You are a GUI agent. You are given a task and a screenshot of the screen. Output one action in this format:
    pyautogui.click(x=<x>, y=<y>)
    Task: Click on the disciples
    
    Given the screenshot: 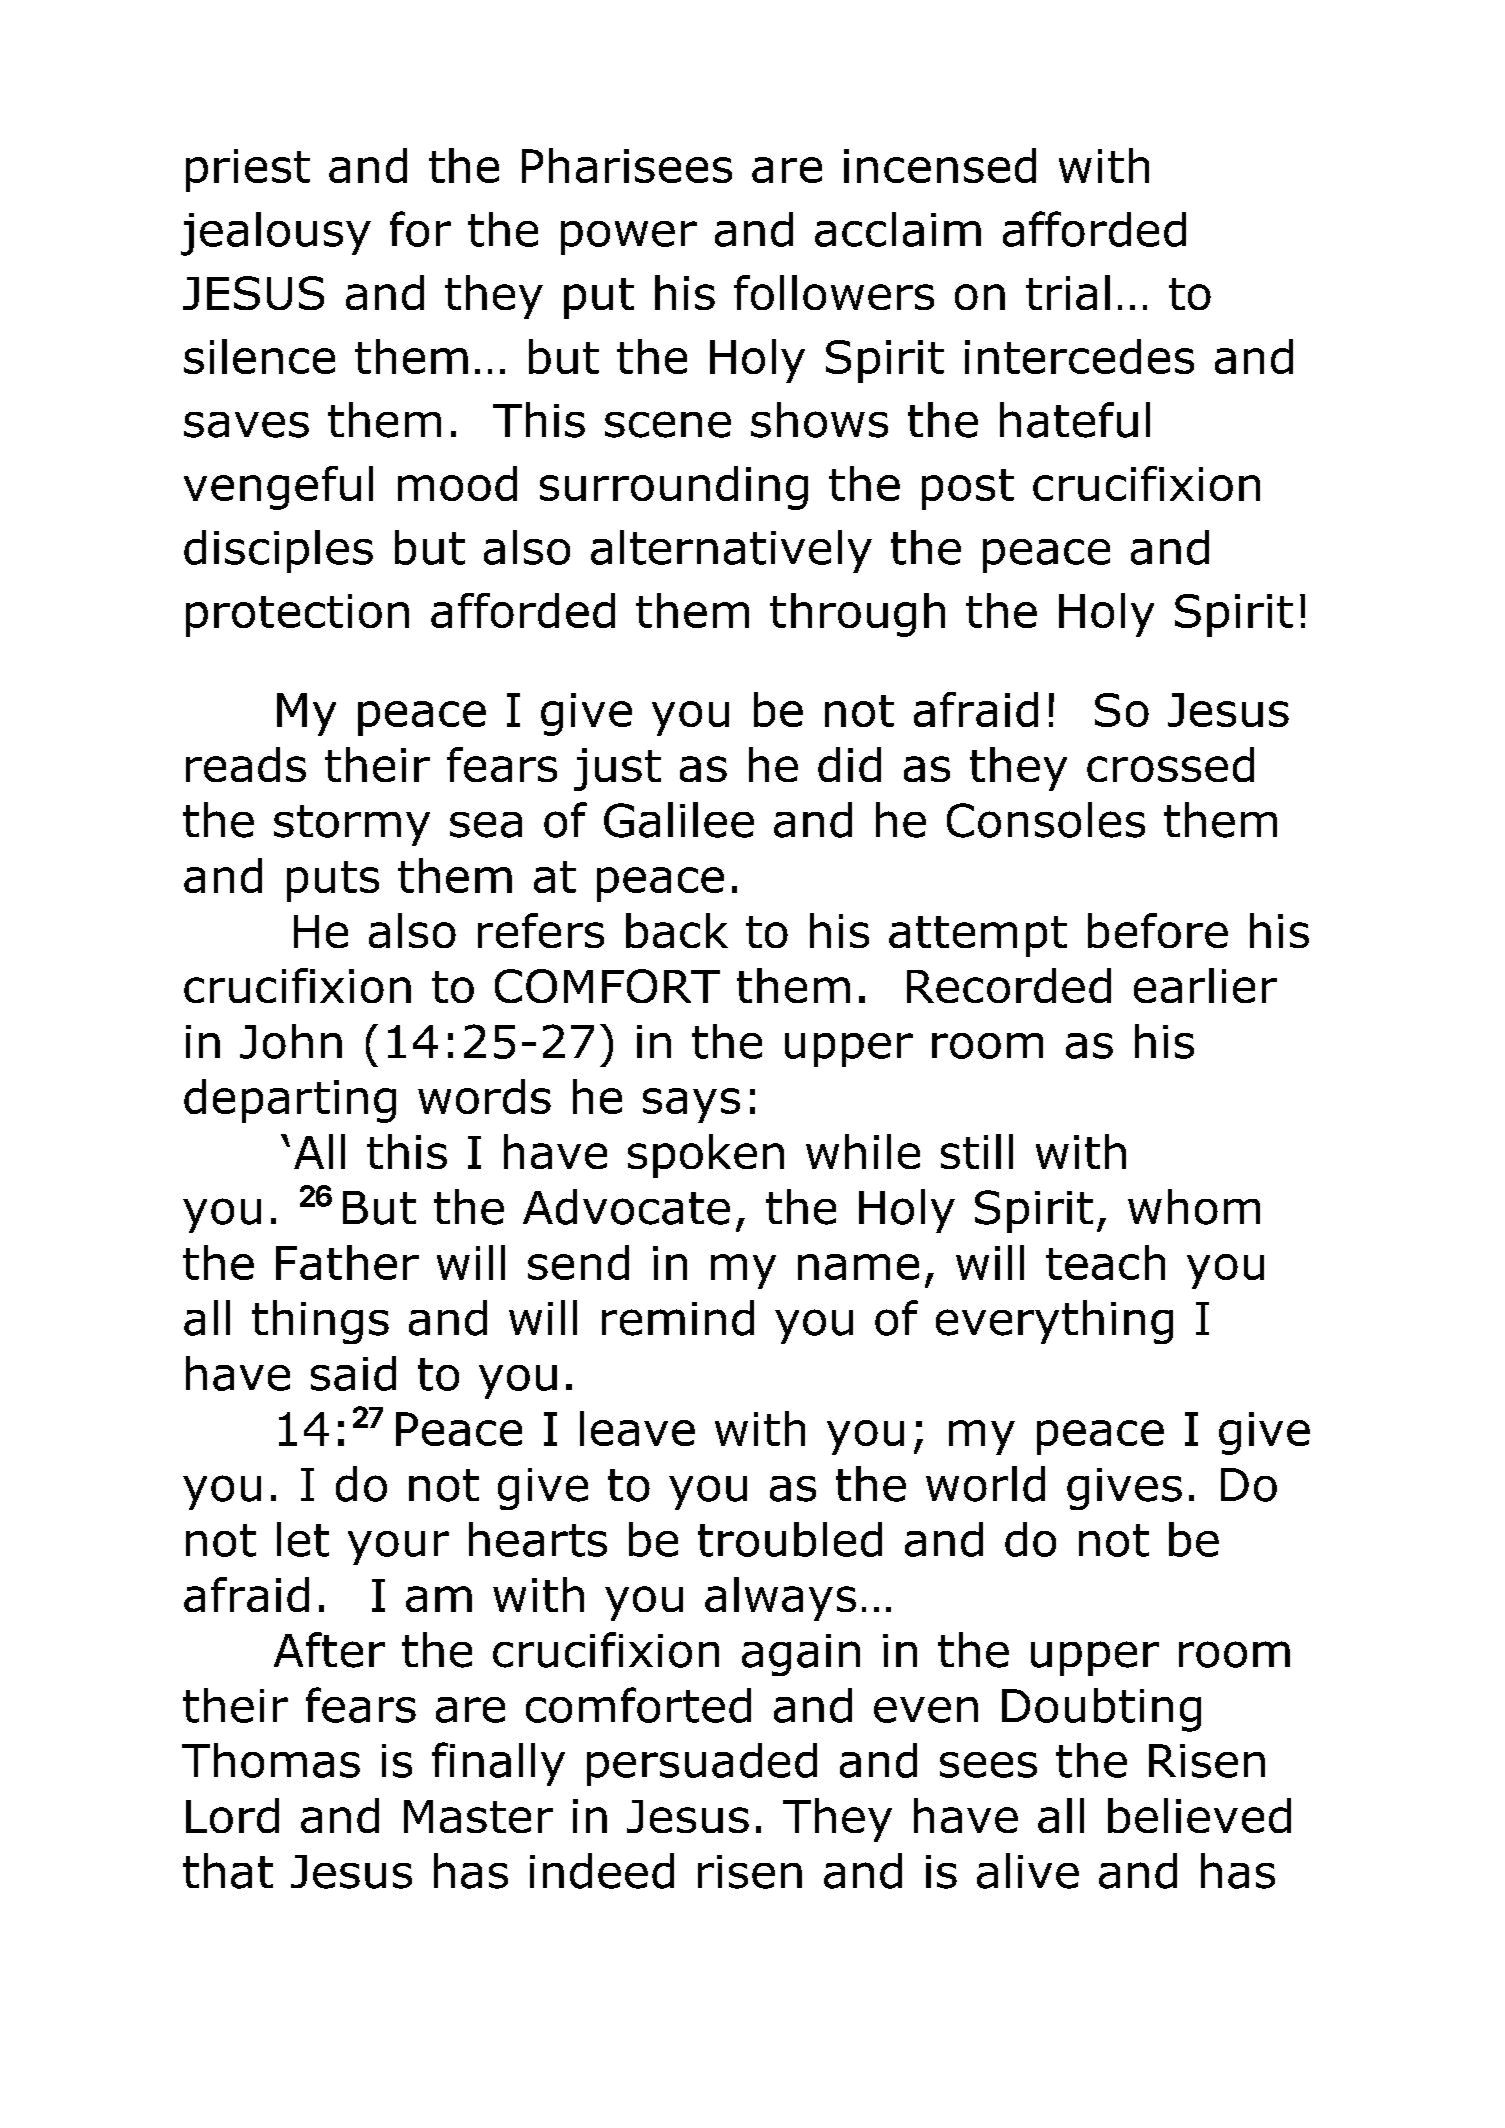 What is the action you would take?
    pyautogui.click(x=278, y=551)
